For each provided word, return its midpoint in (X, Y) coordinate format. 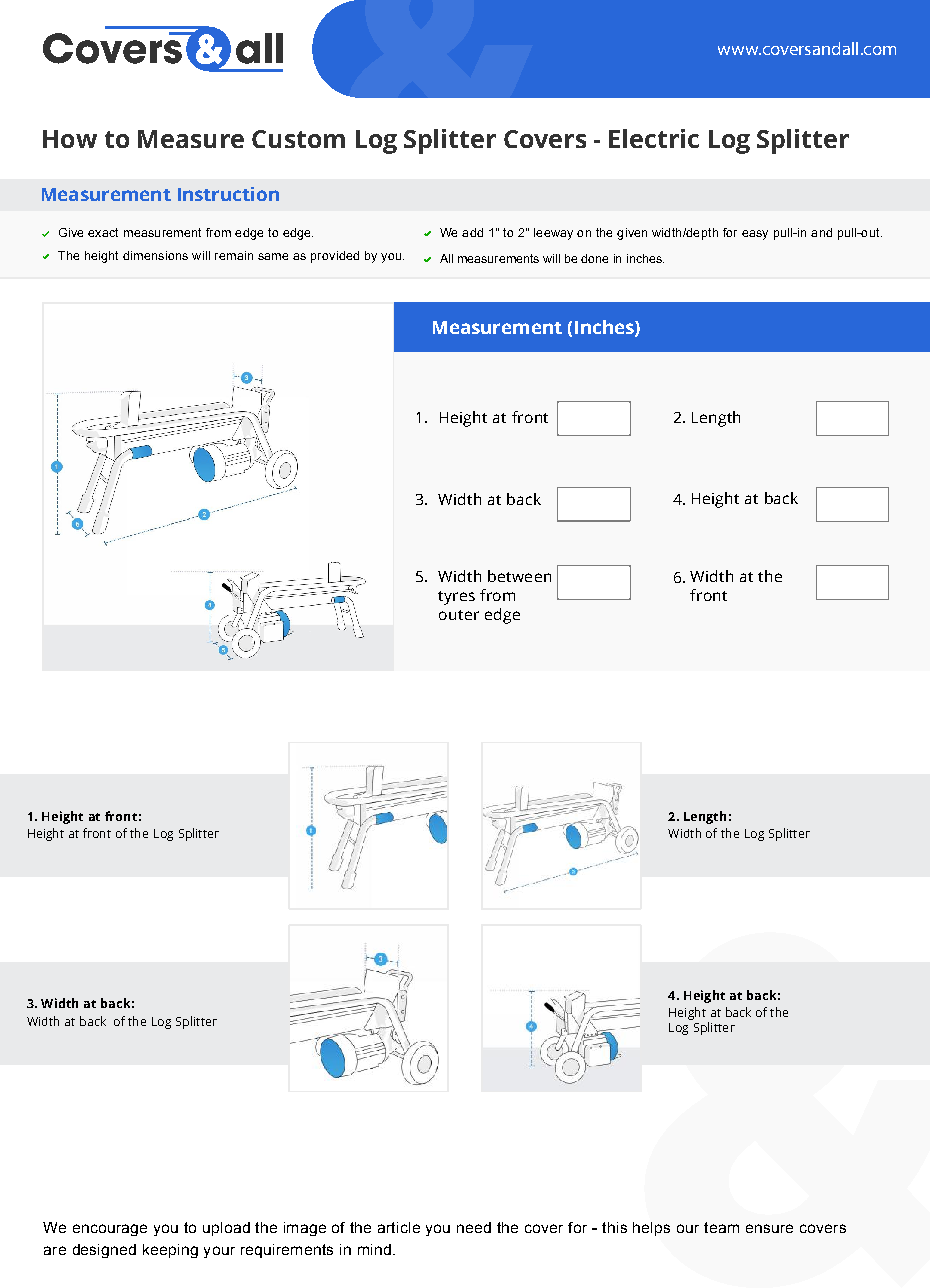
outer (459, 615)
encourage (110, 1230)
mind (374, 1249)
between (519, 576)
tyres (456, 598)
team (721, 1227)
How (70, 139)
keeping (170, 1251)
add (472, 232)
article (399, 1227)
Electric (654, 138)
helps (651, 1229)
